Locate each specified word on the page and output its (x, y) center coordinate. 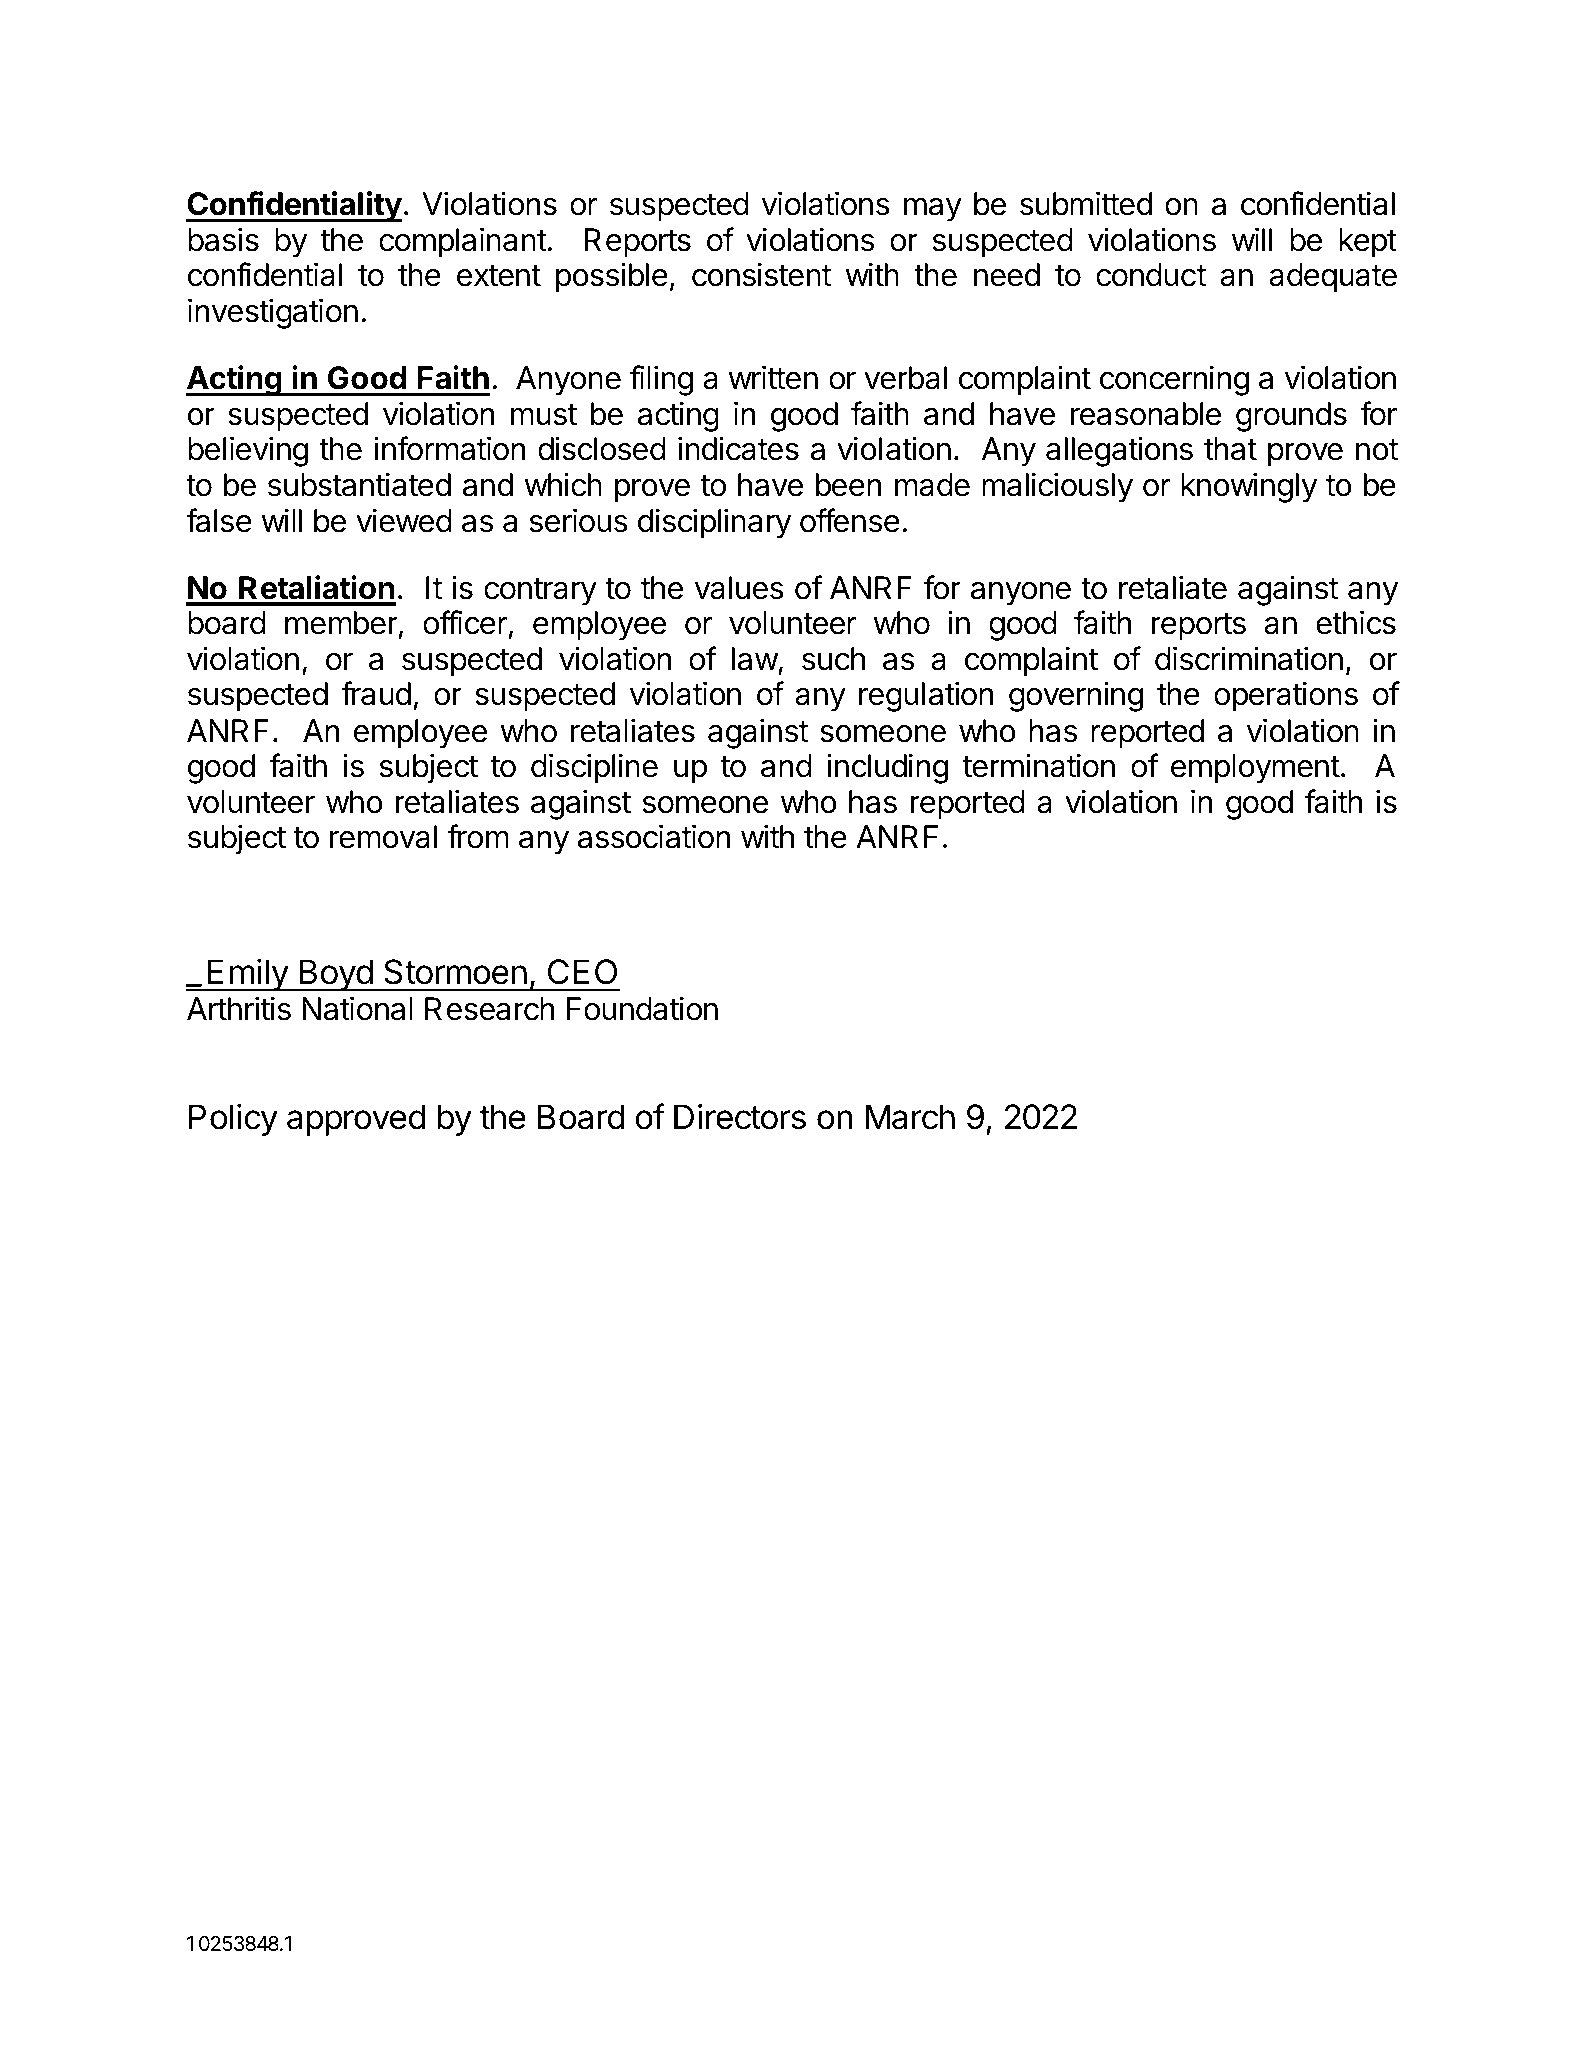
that (1230, 449)
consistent (761, 274)
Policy (233, 1119)
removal (383, 837)
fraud (376, 693)
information (449, 448)
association (654, 836)
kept (1368, 243)
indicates (738, 448)
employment (1255, 769)
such (833, 659)
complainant (463, 242)
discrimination (1249, 658)
